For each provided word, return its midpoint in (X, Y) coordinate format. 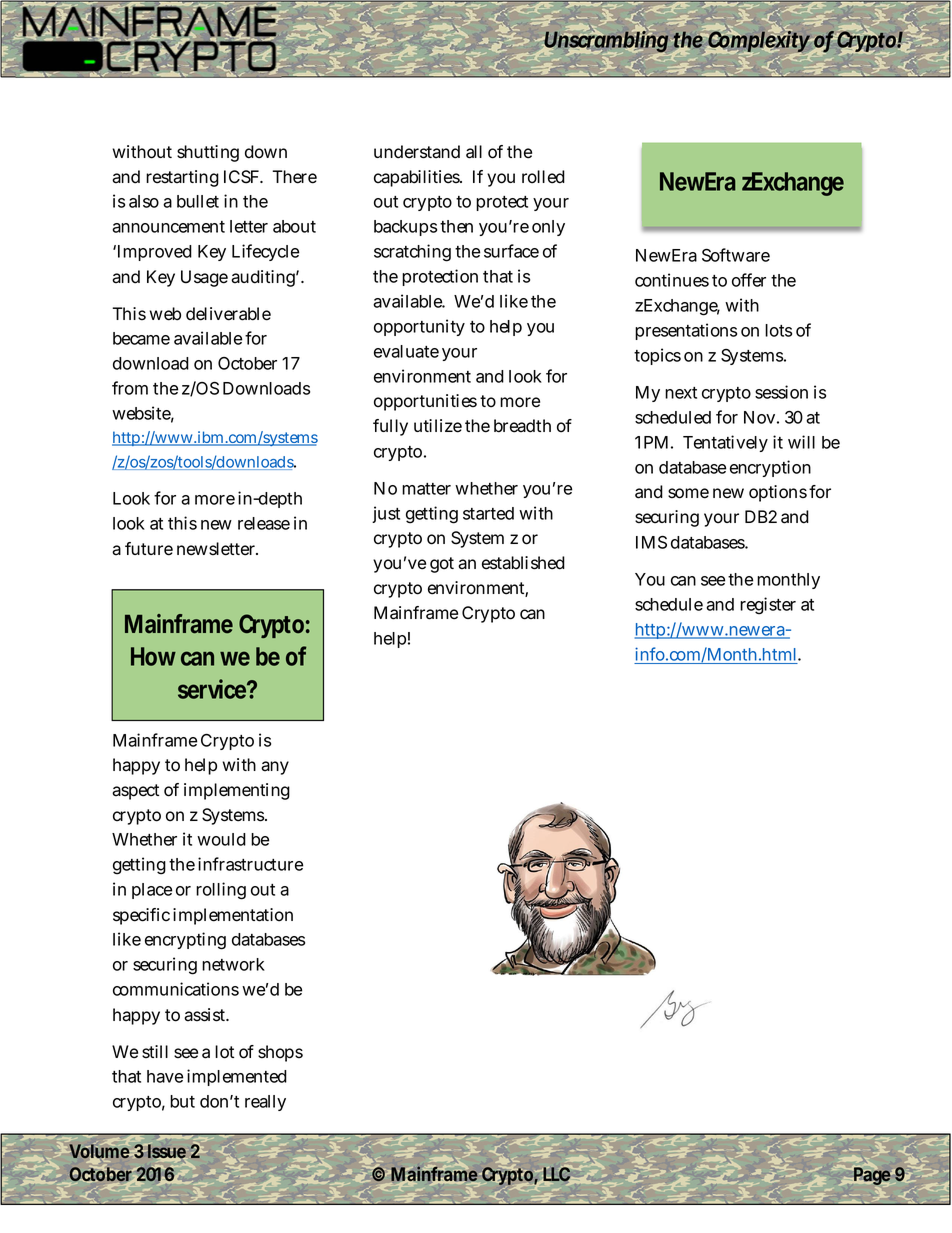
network (233, 964)
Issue (166, 1152)
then (456, 226)
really (265, 1103)
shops (280, 1053)
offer (749, 280)
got (442, 565)
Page (871, 1177)
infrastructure (250, 864)
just (386, 514)
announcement (168, 227)
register (768, 606)
